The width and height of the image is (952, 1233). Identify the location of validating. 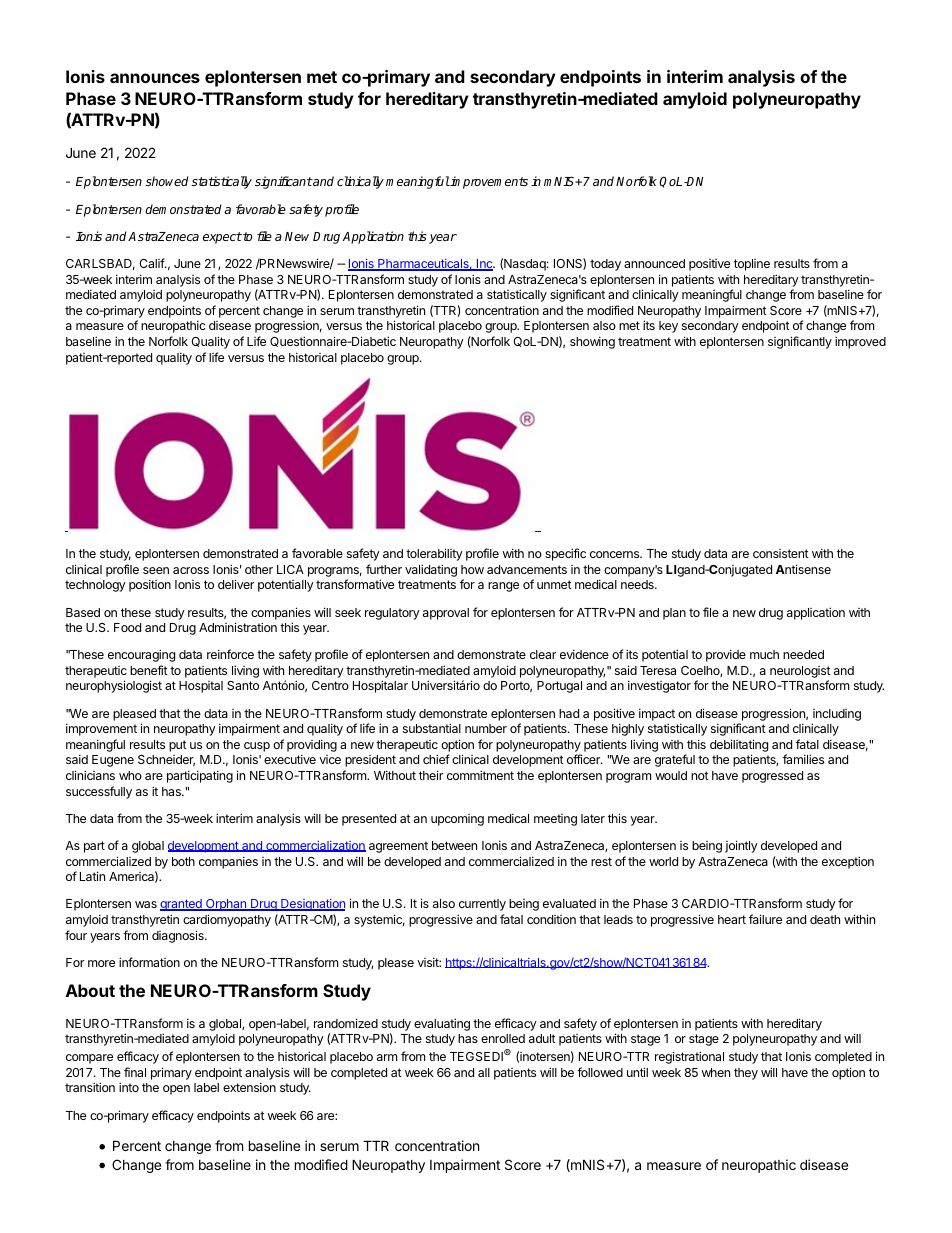
(431, 570).
